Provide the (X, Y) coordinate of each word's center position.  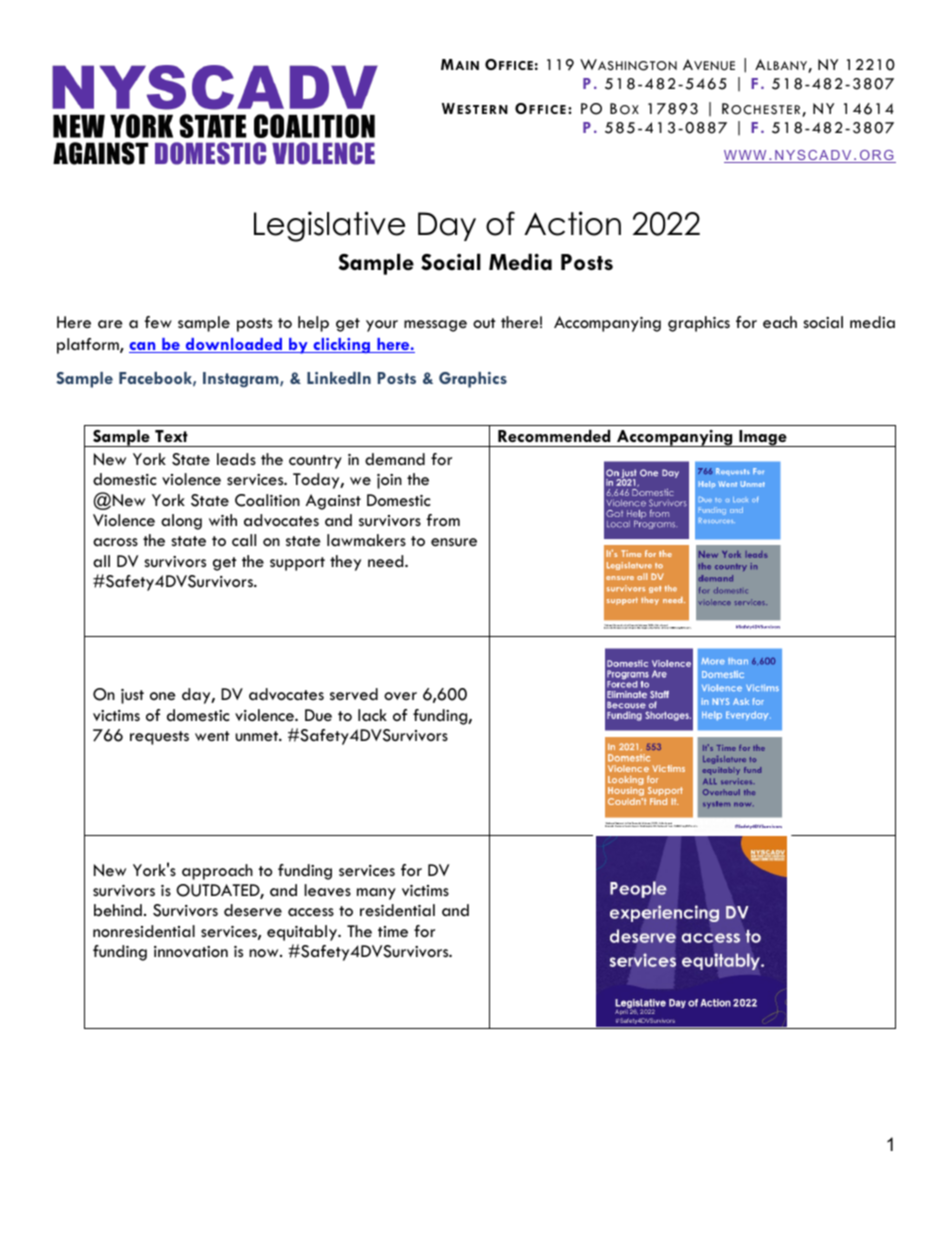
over (400, 696)
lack (372, 715)
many (376, 894)
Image (763, 438)
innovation (191, 952)
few (158, 322)
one (163, 696)
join (389, 481)
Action (572, 223)
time (393, 931)
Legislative (329, 226)
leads (236, 459)
